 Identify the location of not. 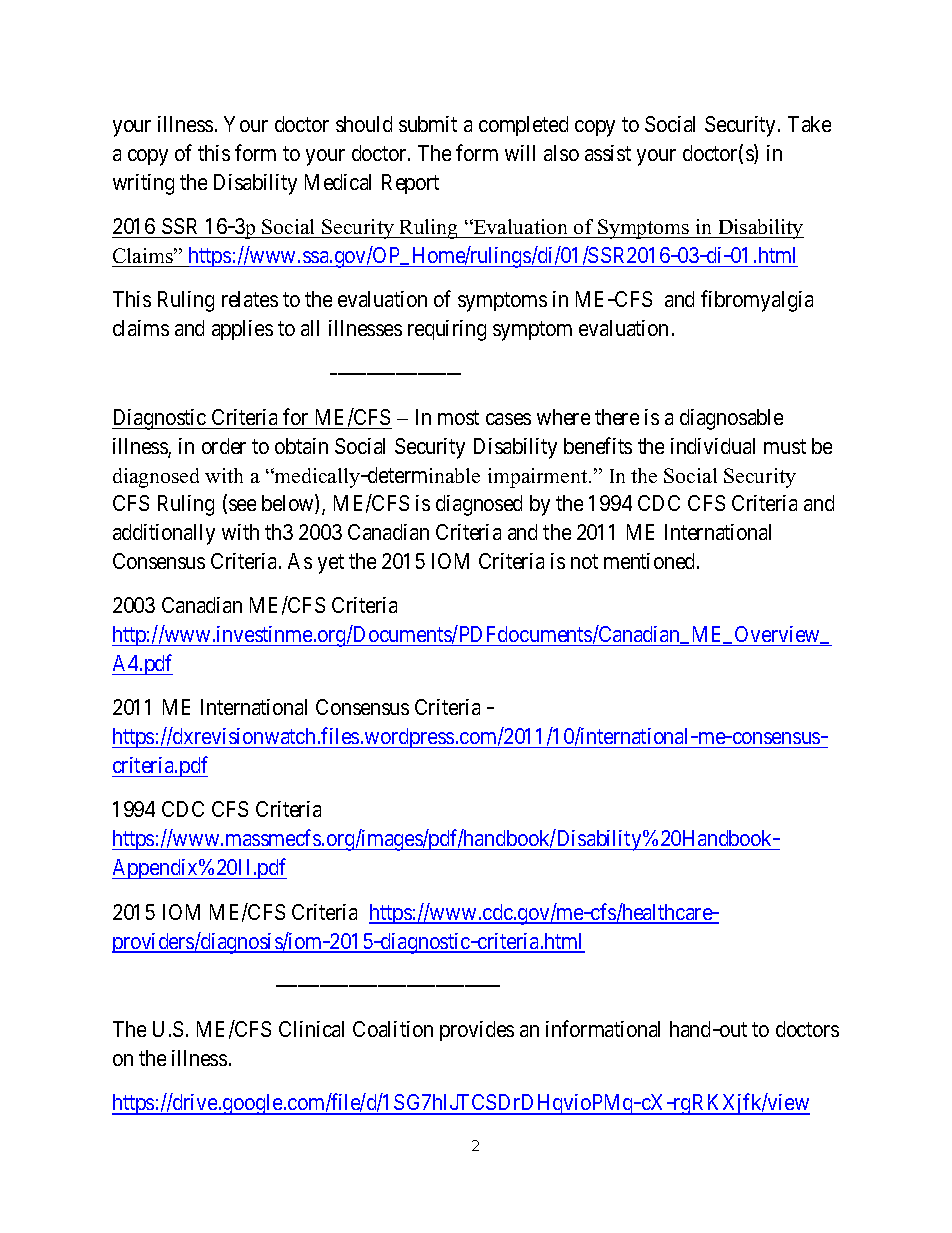
(584, 562).
